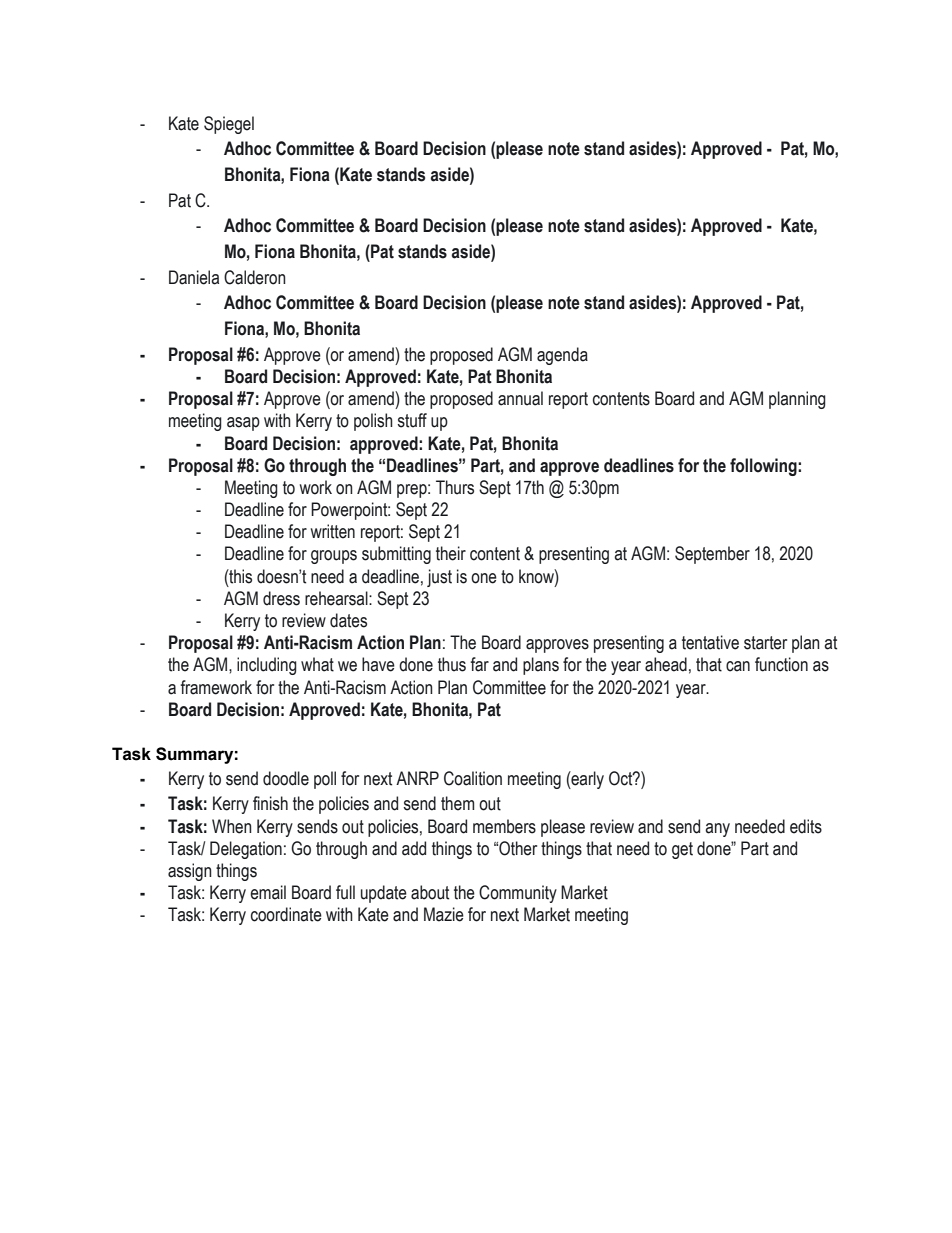 Image resolution: width=952 pixels, height=1233 pixels. Describe the element at coordinates (267, 666) in the screenshot. I see `including` at that location.
